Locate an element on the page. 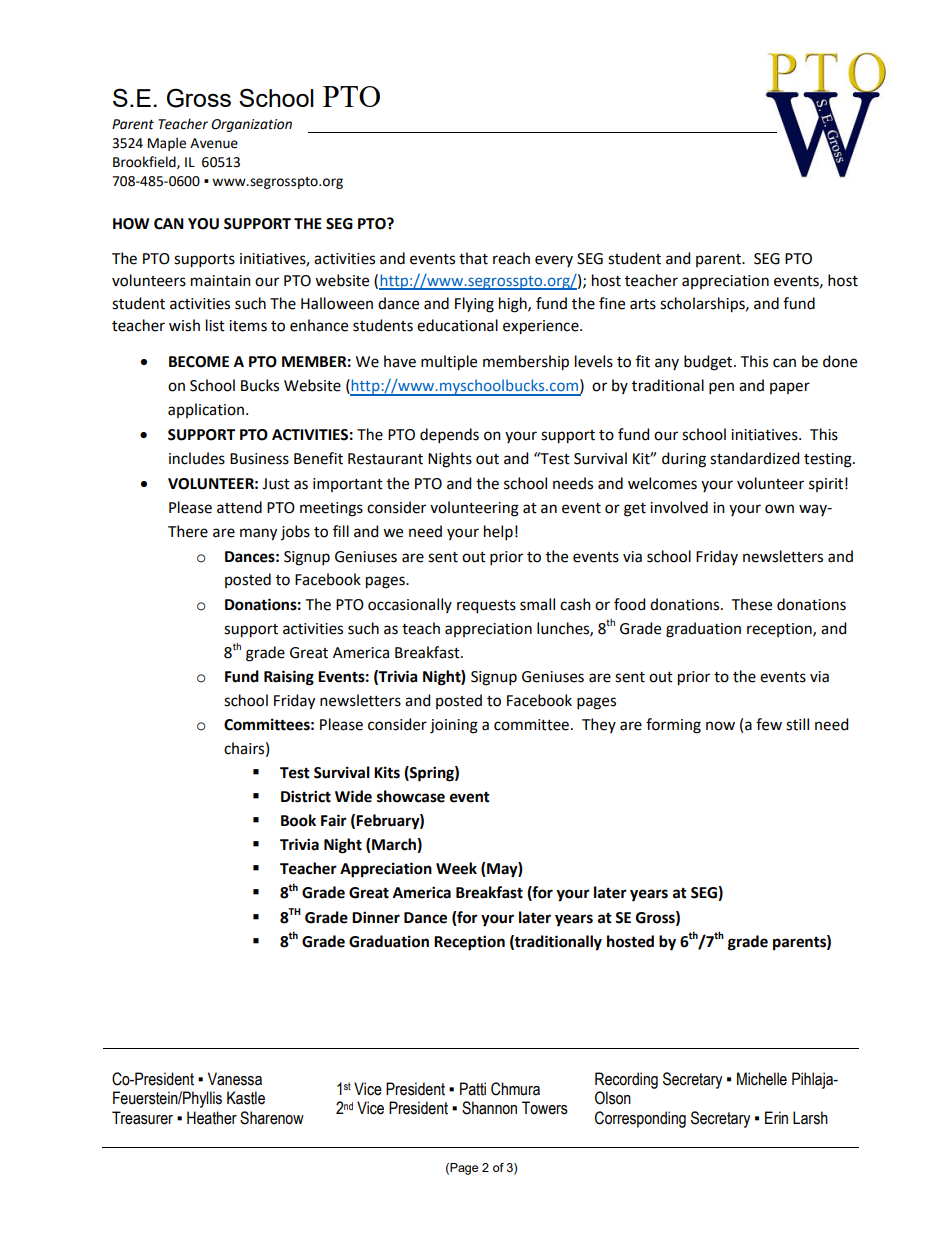 The width and height of the image is (952, 1233). standardized is located at coordinates (754, 458).
